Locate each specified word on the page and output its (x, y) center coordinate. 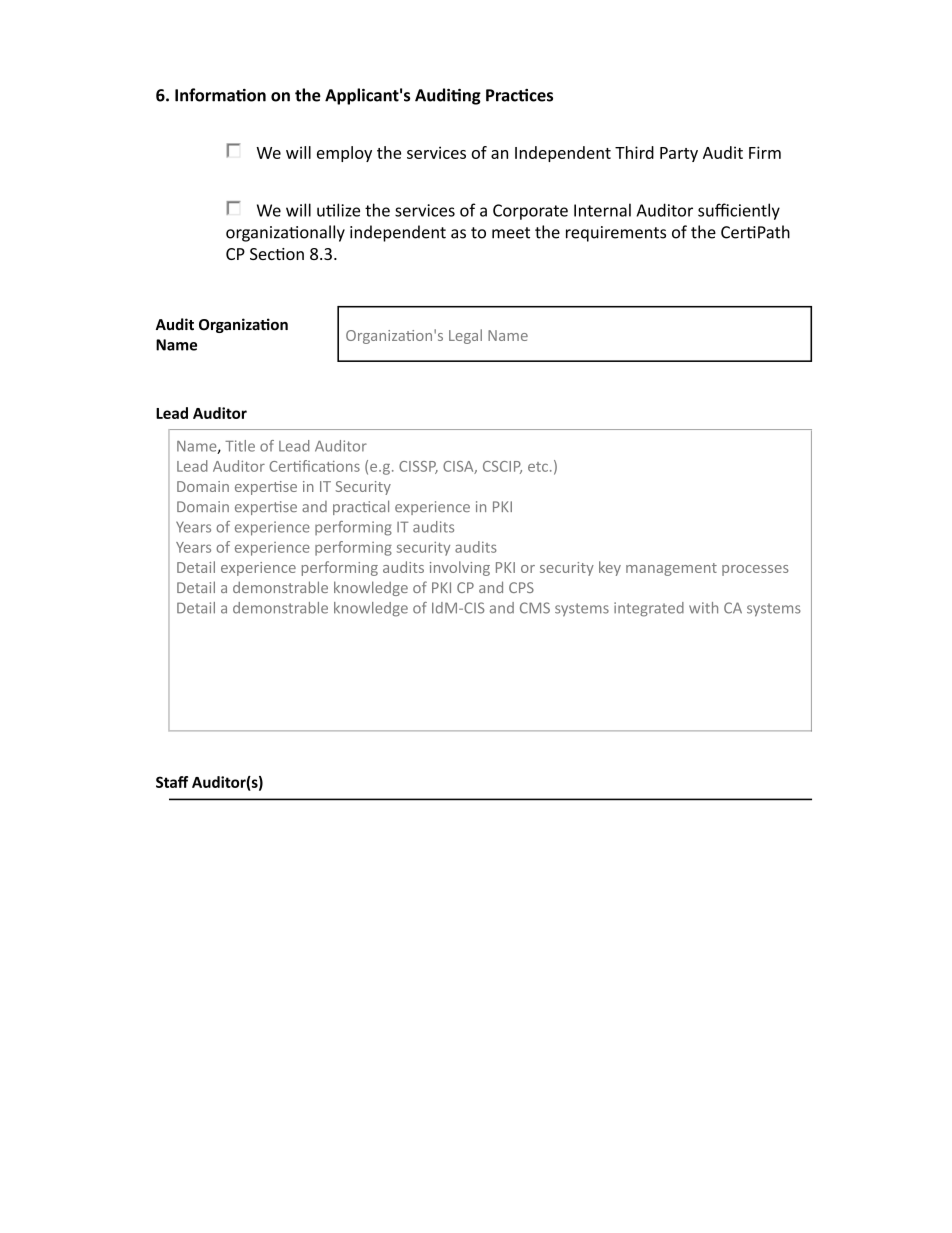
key (610, 568)
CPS (521, 587)
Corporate (530, 212)
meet (511, 233)
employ (344, 154)
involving (460, 568)
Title (240, 446)
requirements (616, 234)
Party (679, 154)
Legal (465, 336)
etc (538, 467)
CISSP (418, 467)
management (671, 569)
